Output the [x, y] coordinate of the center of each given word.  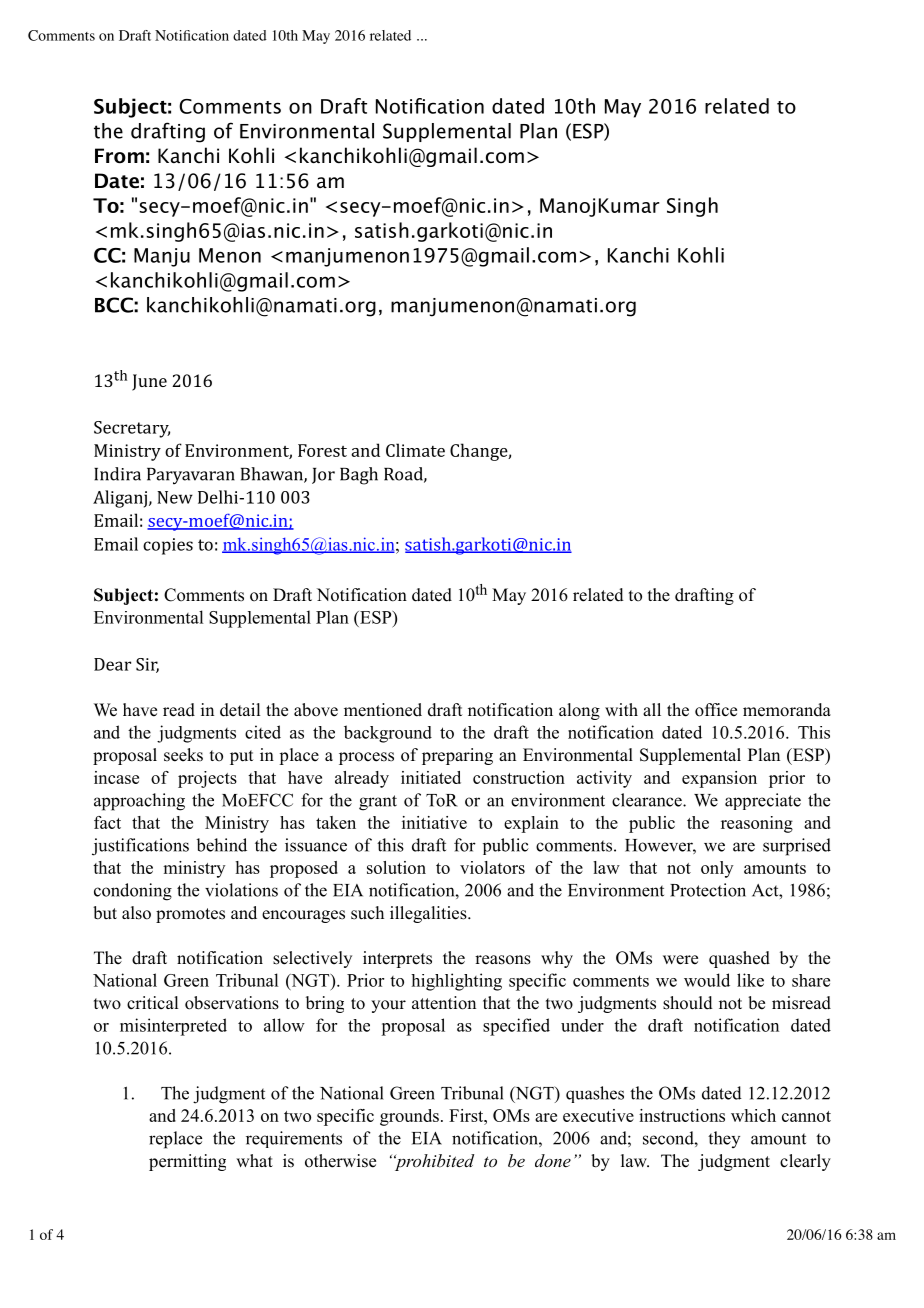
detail [240, 710]
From [119, 156]
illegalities [429, 914]
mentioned [383, 710]
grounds [409, 1117]
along [579, 711]
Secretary [132, 429]
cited [263, 732]
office [716, 710]
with [621, 709]
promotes [190, 915]
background [388, 734]
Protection [708, 890]
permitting [187, 1162]
